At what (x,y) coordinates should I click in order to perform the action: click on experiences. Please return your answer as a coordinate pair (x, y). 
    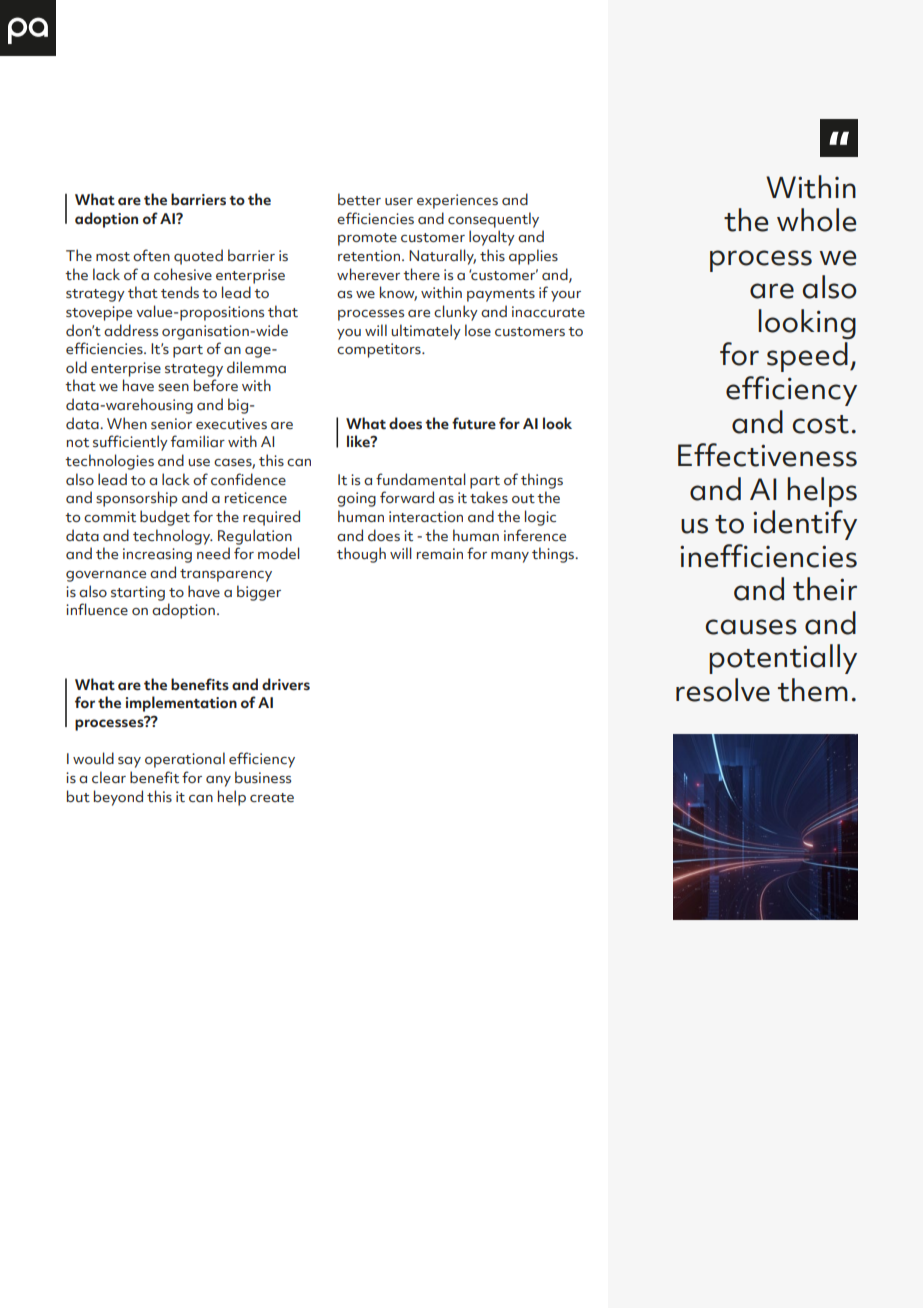
    Looking at the image, I should click on (457, 201).
